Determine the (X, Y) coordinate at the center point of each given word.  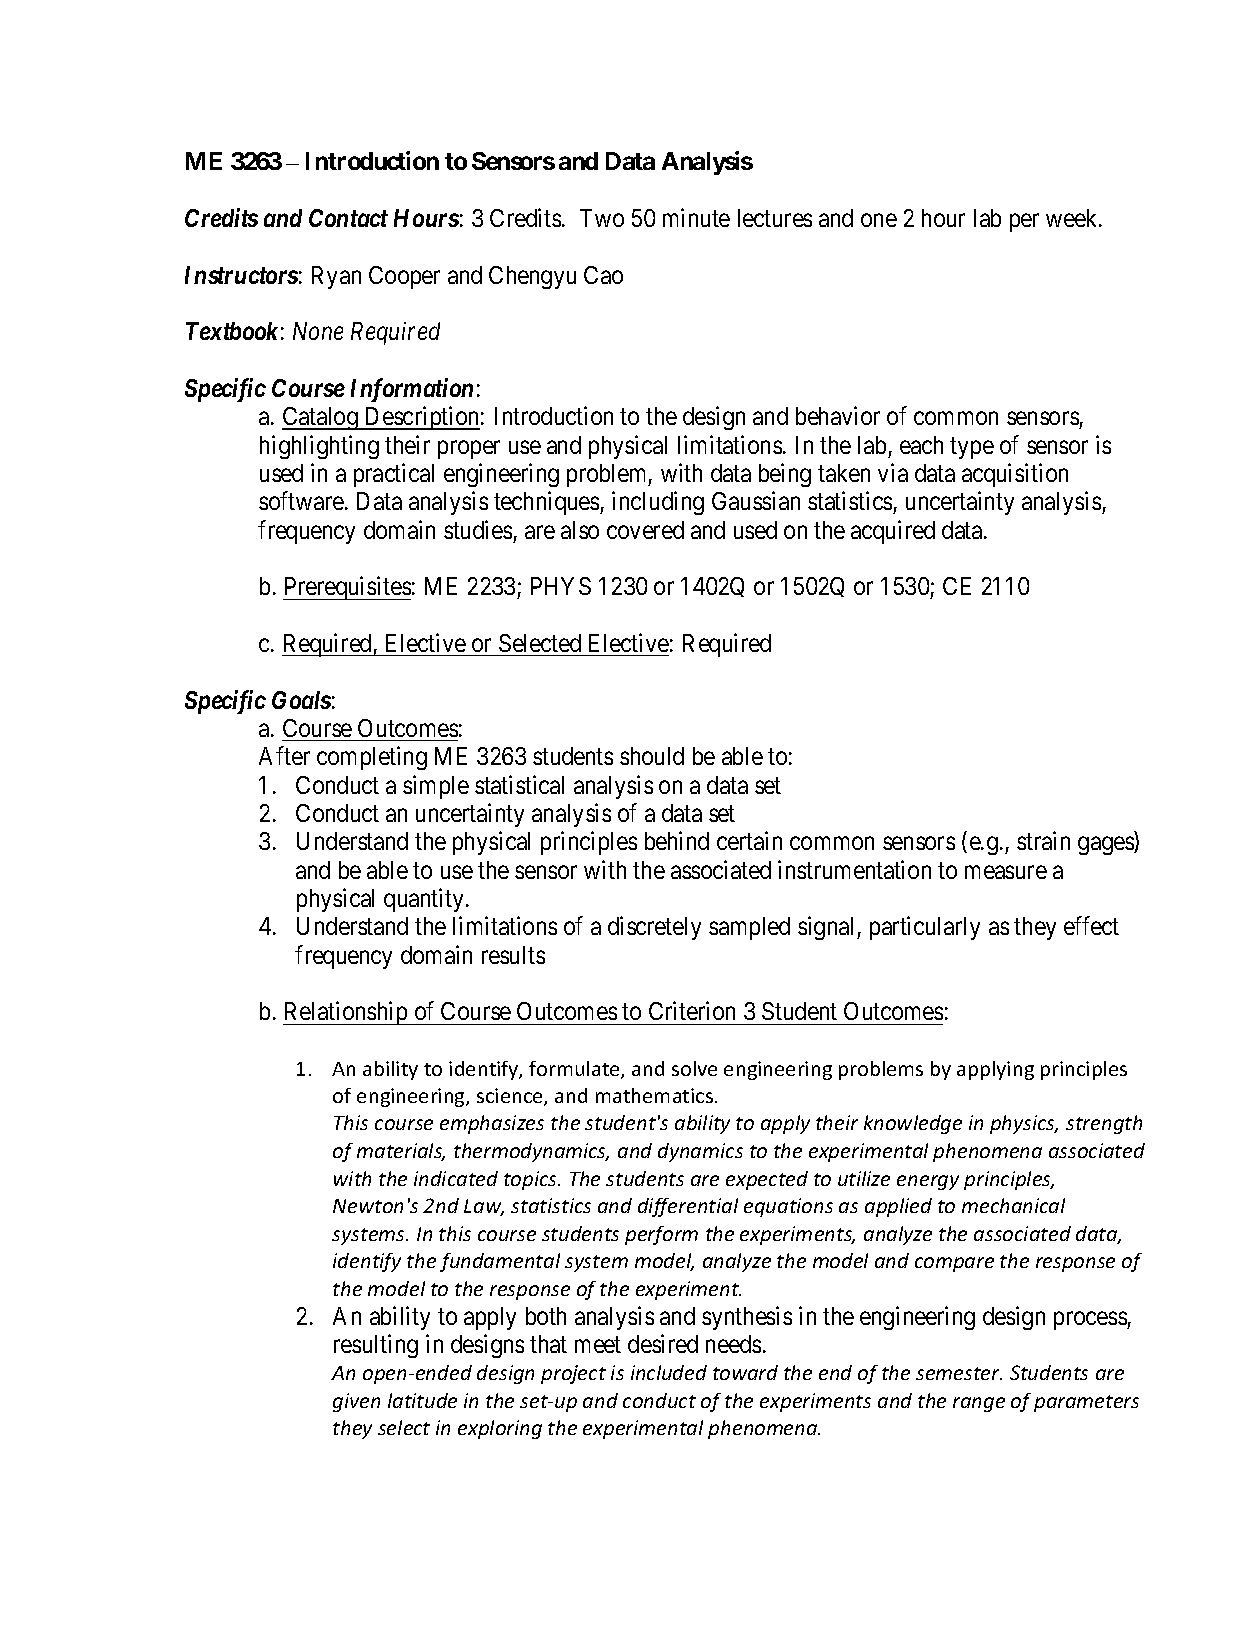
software (302, 500)
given (356, 1402)
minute (696, 217)
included (669, 1372)
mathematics (654, 1095)
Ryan (336, 277)
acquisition (1015, 475)
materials (401, 1152)
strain (1043, 841)
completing (372, 758)
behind (677, 841)
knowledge (913, 1124)
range (979, 1404)
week (1073, 218)
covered (645, 530)
